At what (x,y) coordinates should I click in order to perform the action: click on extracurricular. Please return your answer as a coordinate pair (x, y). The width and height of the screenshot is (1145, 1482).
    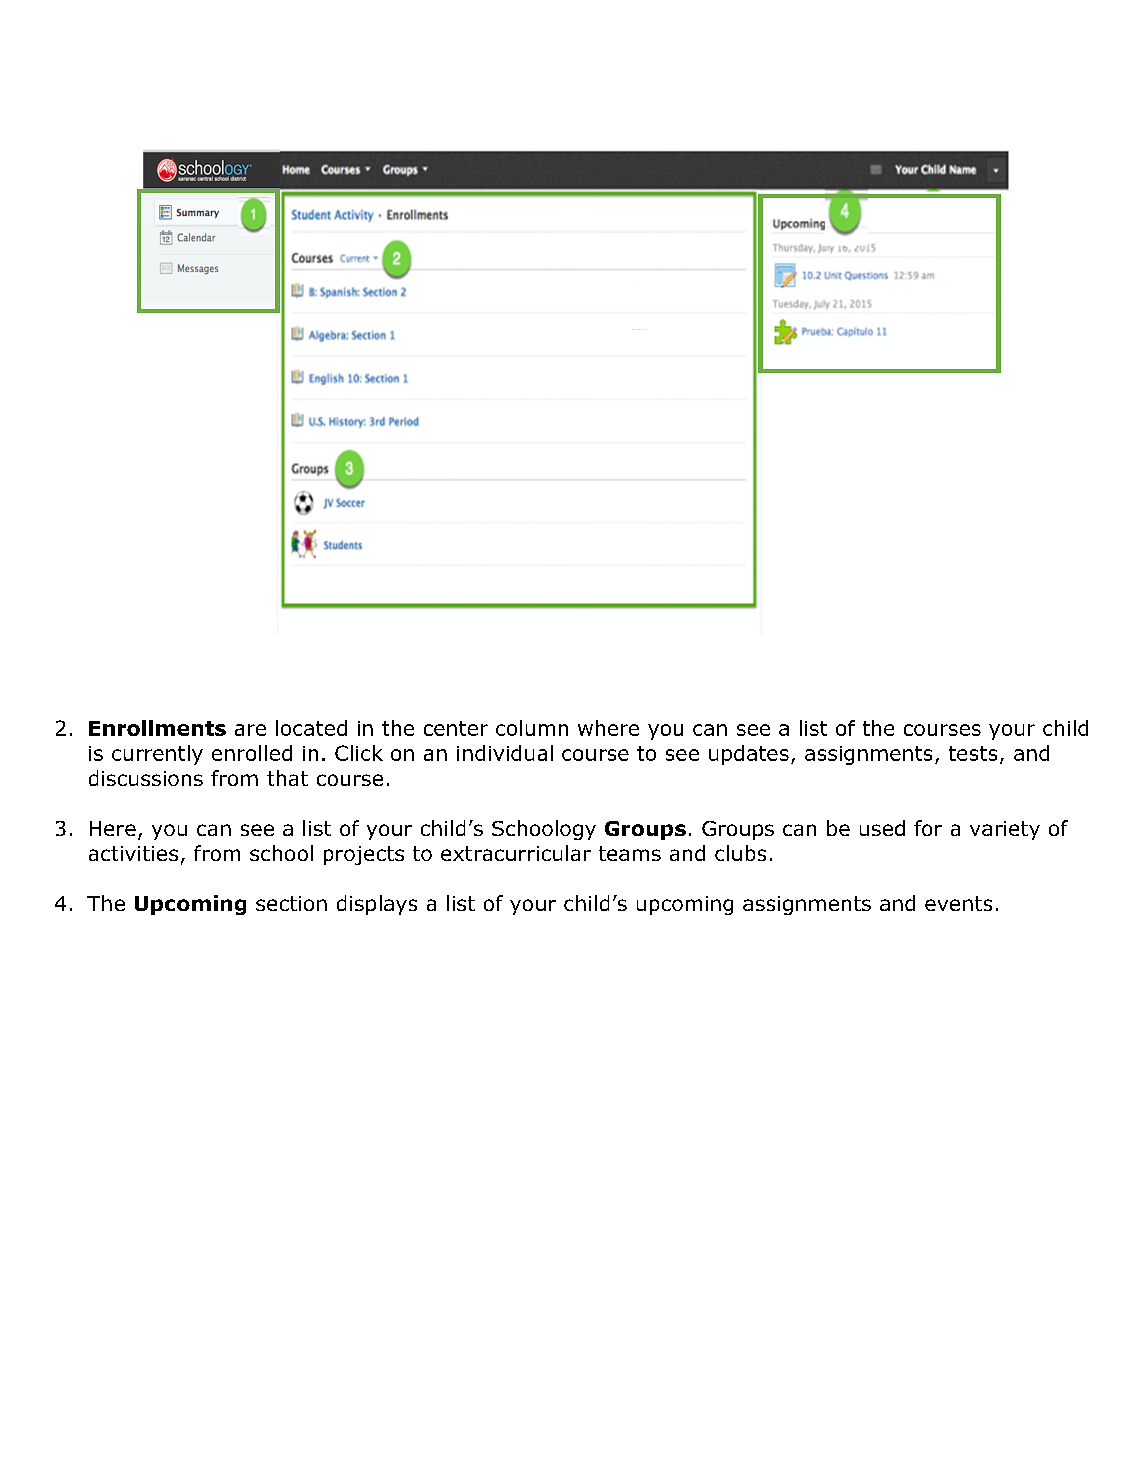
    Looking at the image, I should click on (516, 853).
